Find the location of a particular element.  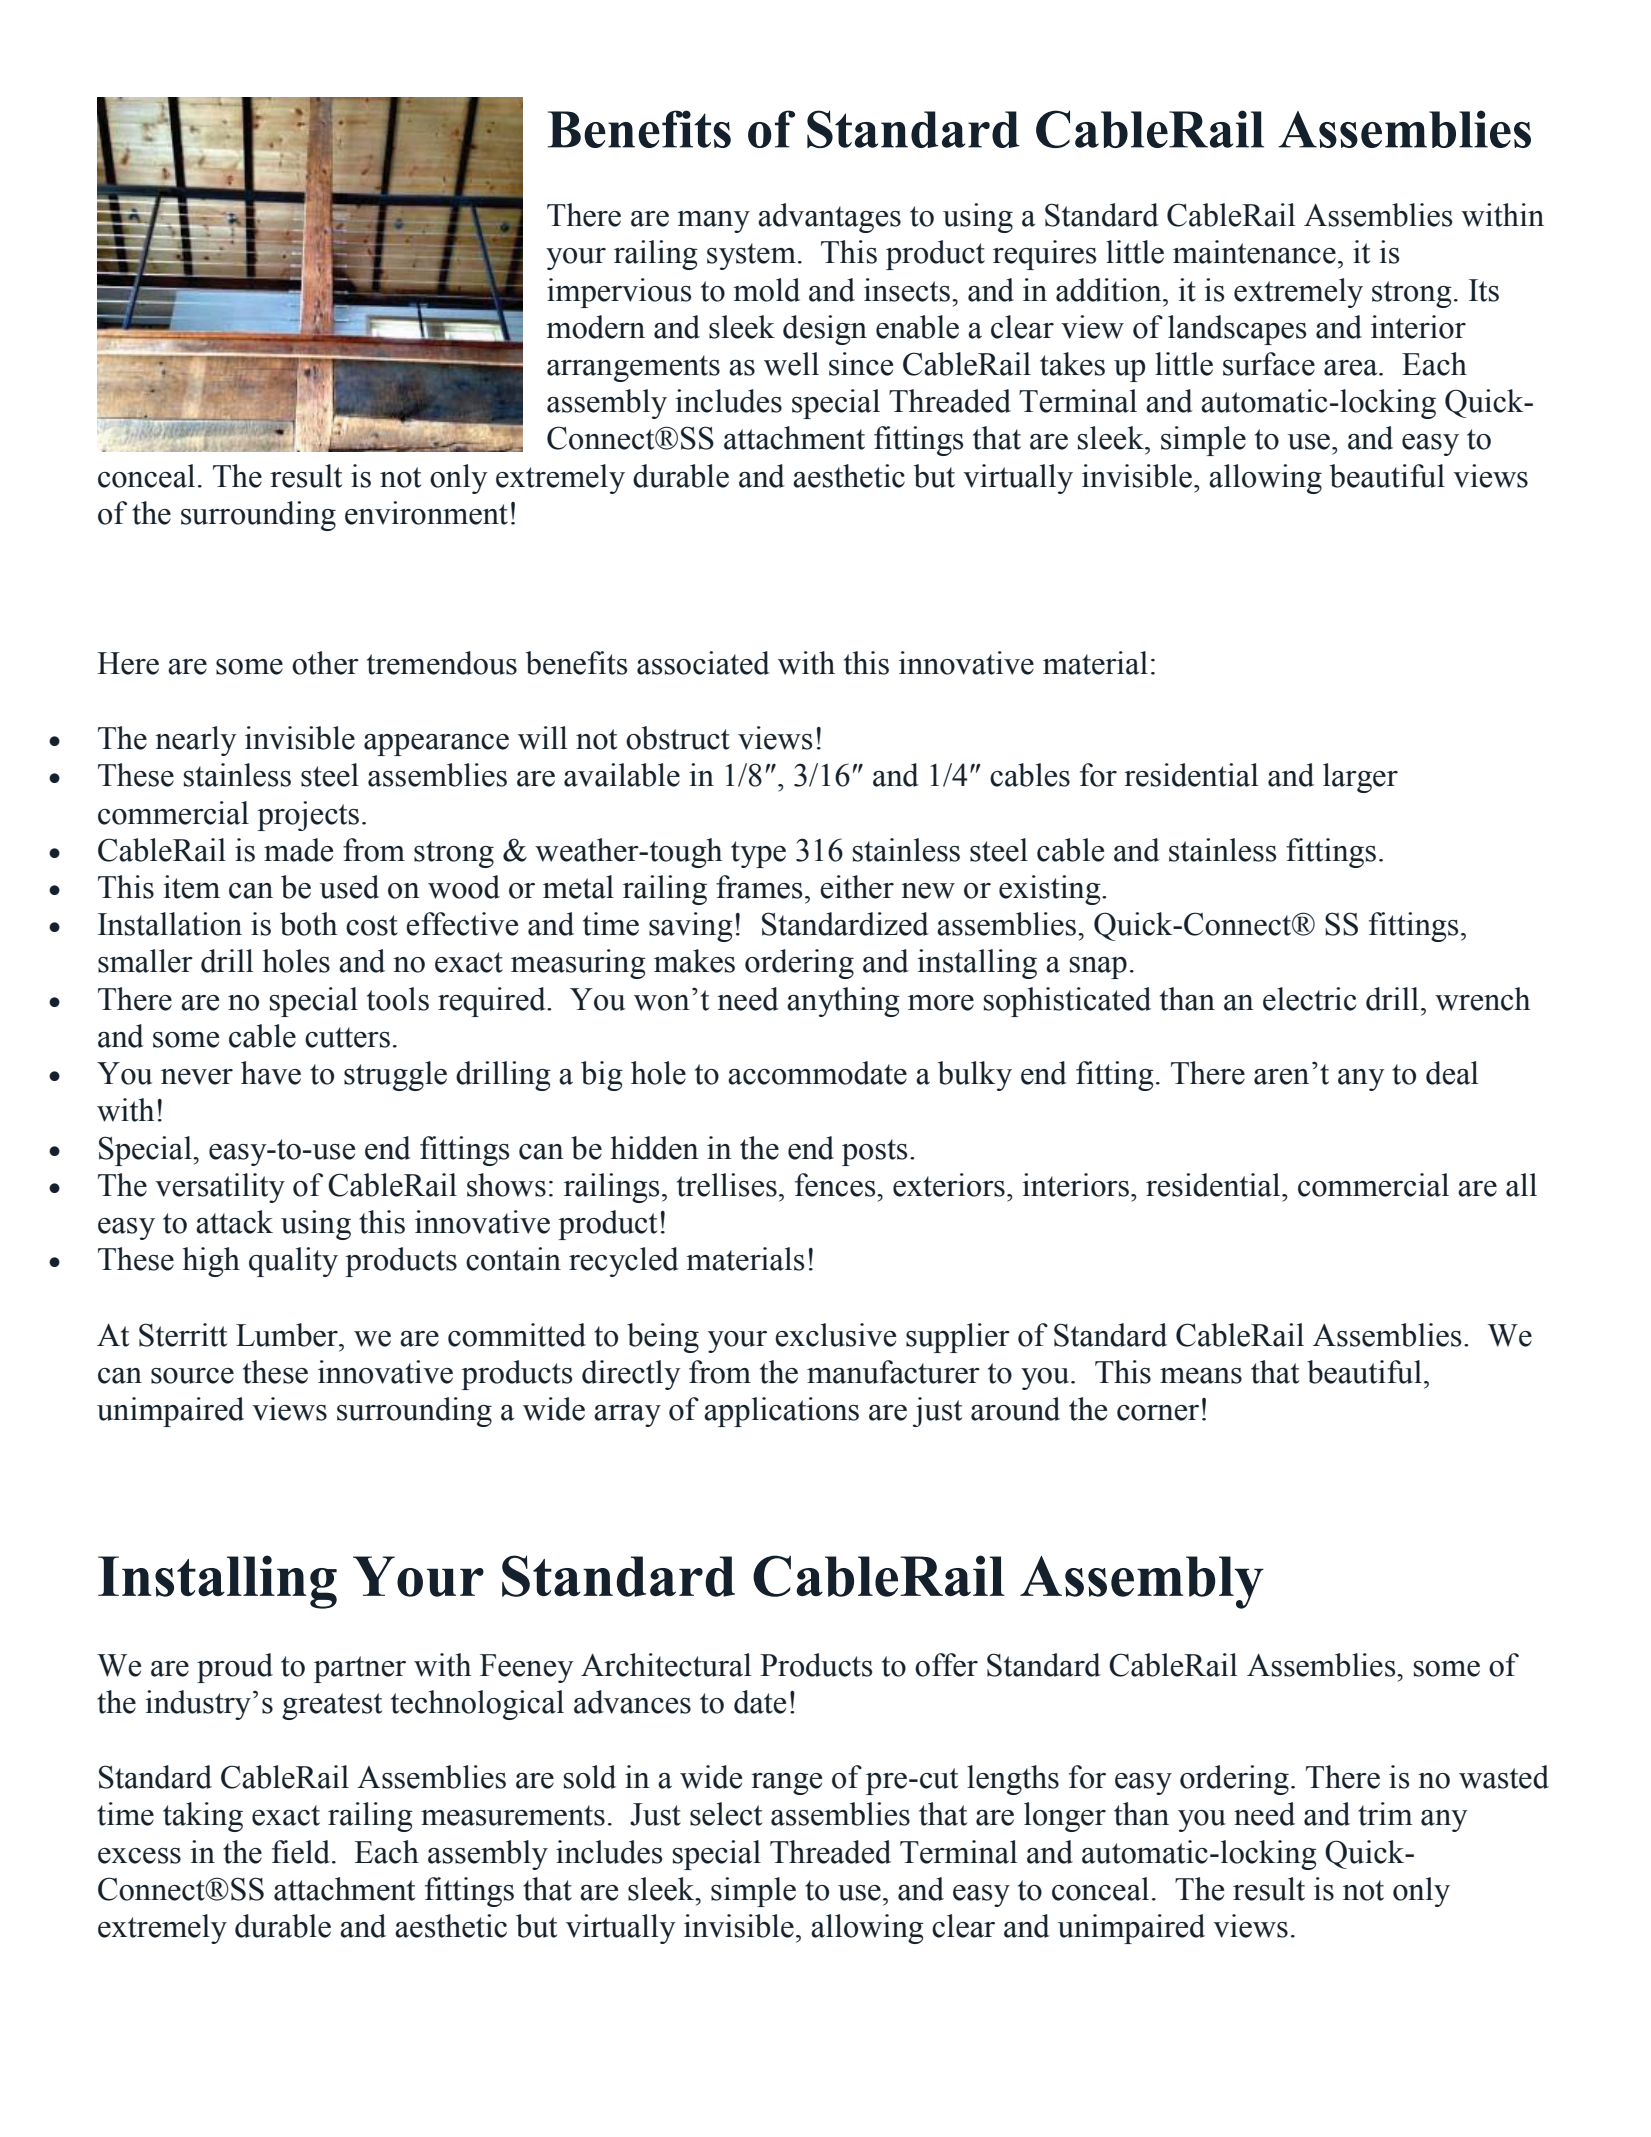

cutters is located at coordinates (347, 1037).
